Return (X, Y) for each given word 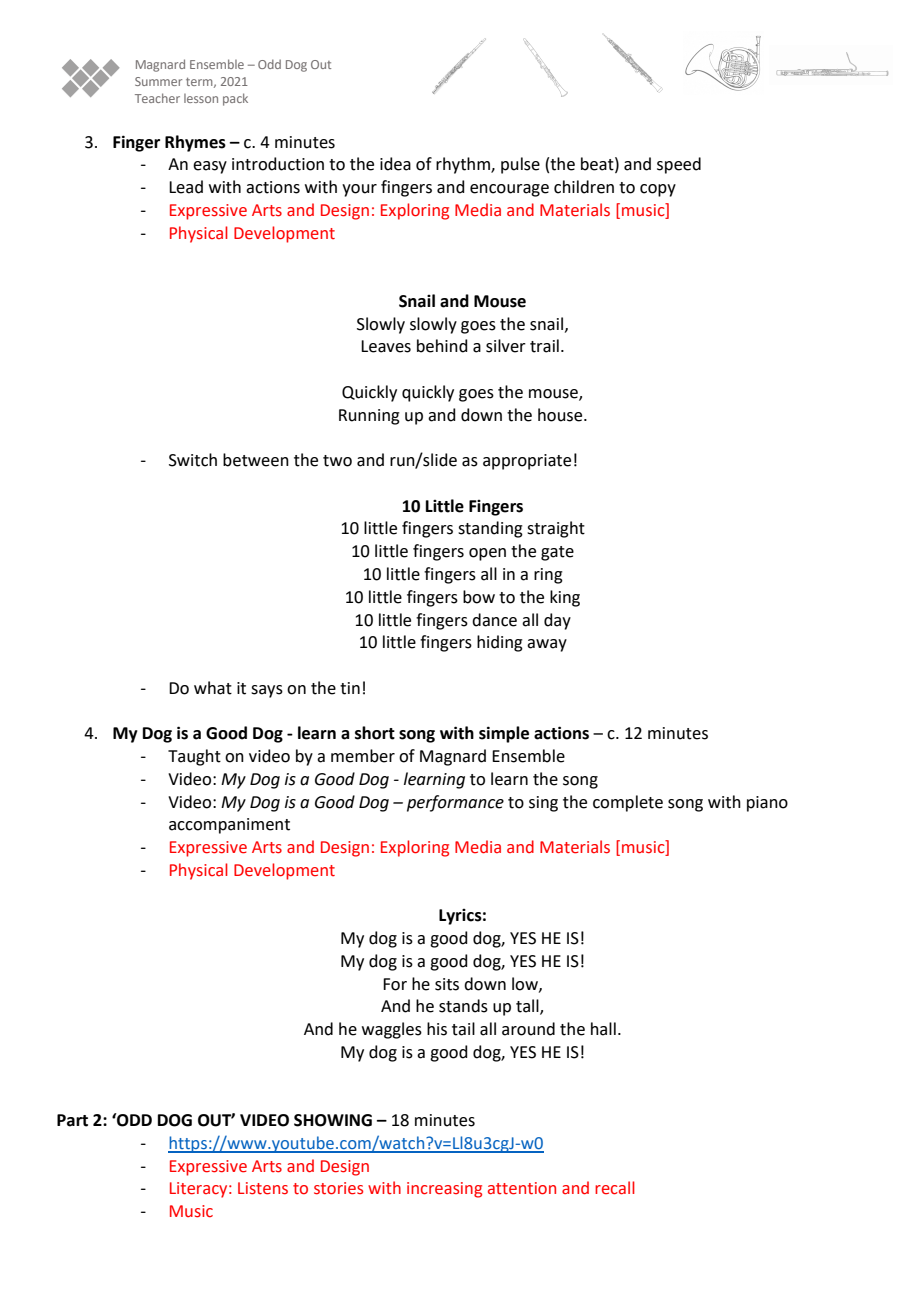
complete (628, 803)
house (561, 415)
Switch (193, 460)
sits (447, 984)
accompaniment (229, 826)
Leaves (386, 346)
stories (338, 1188)
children (584, 187)
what (213, 688)
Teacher (157, 98)
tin (350, 688)
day (557, 621)
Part (72, 1120)
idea (395, 164)
